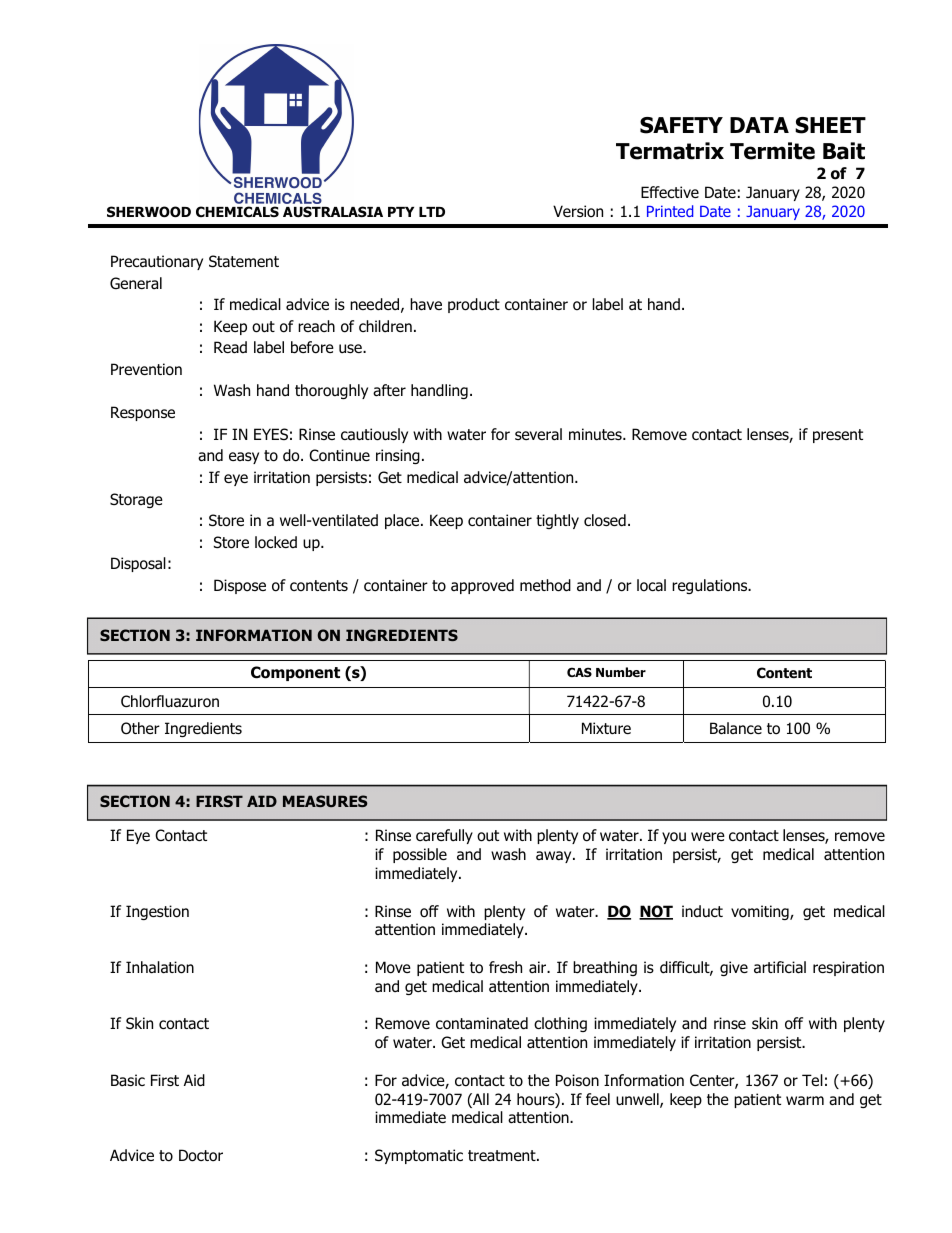 The image size is (952, 1233). What do you see at coordinates (240, 586) in the page?
I see `Dispose` at bounding box center [240, 586].
